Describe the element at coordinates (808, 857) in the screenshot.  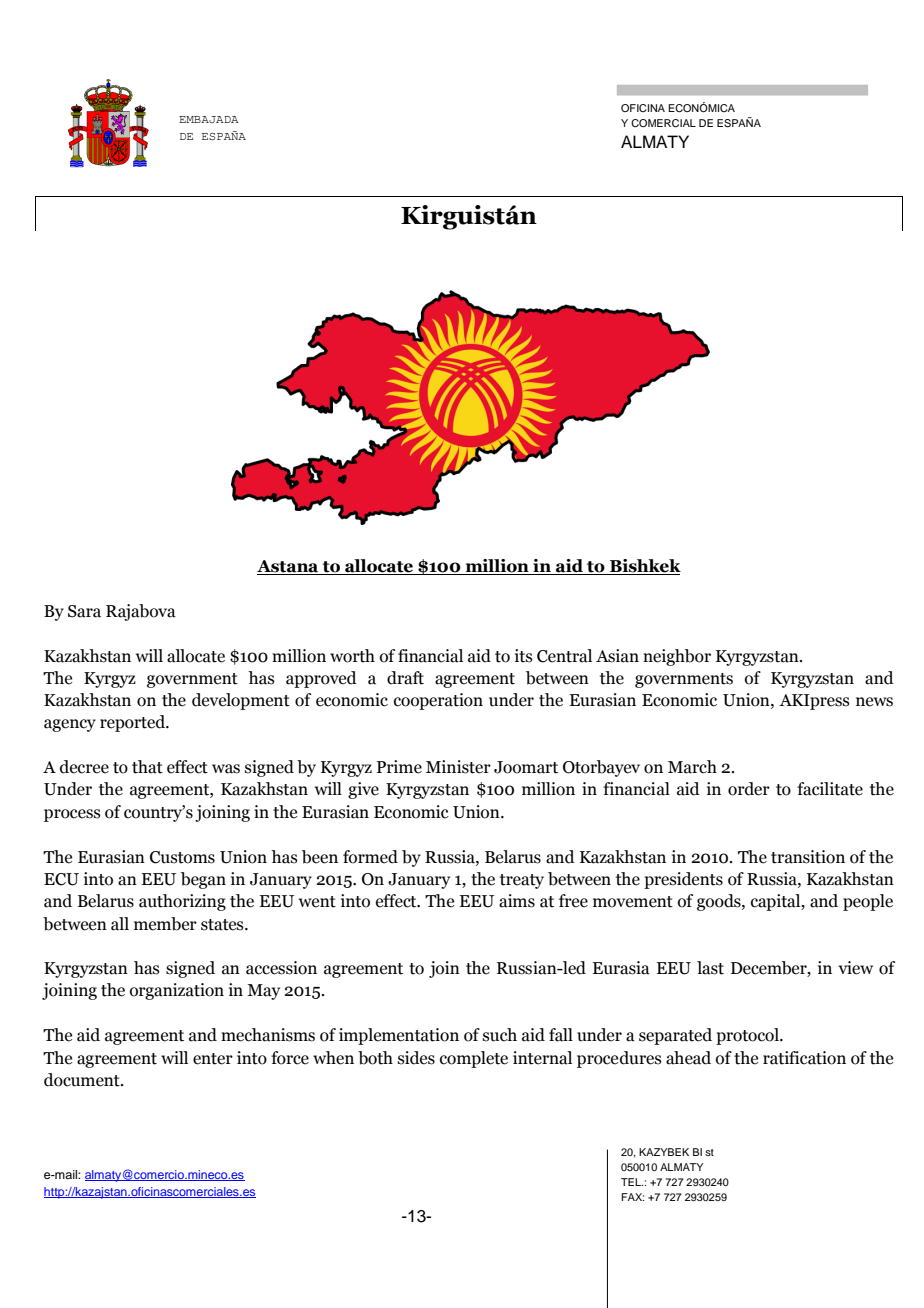
I see `transition` at that location.
